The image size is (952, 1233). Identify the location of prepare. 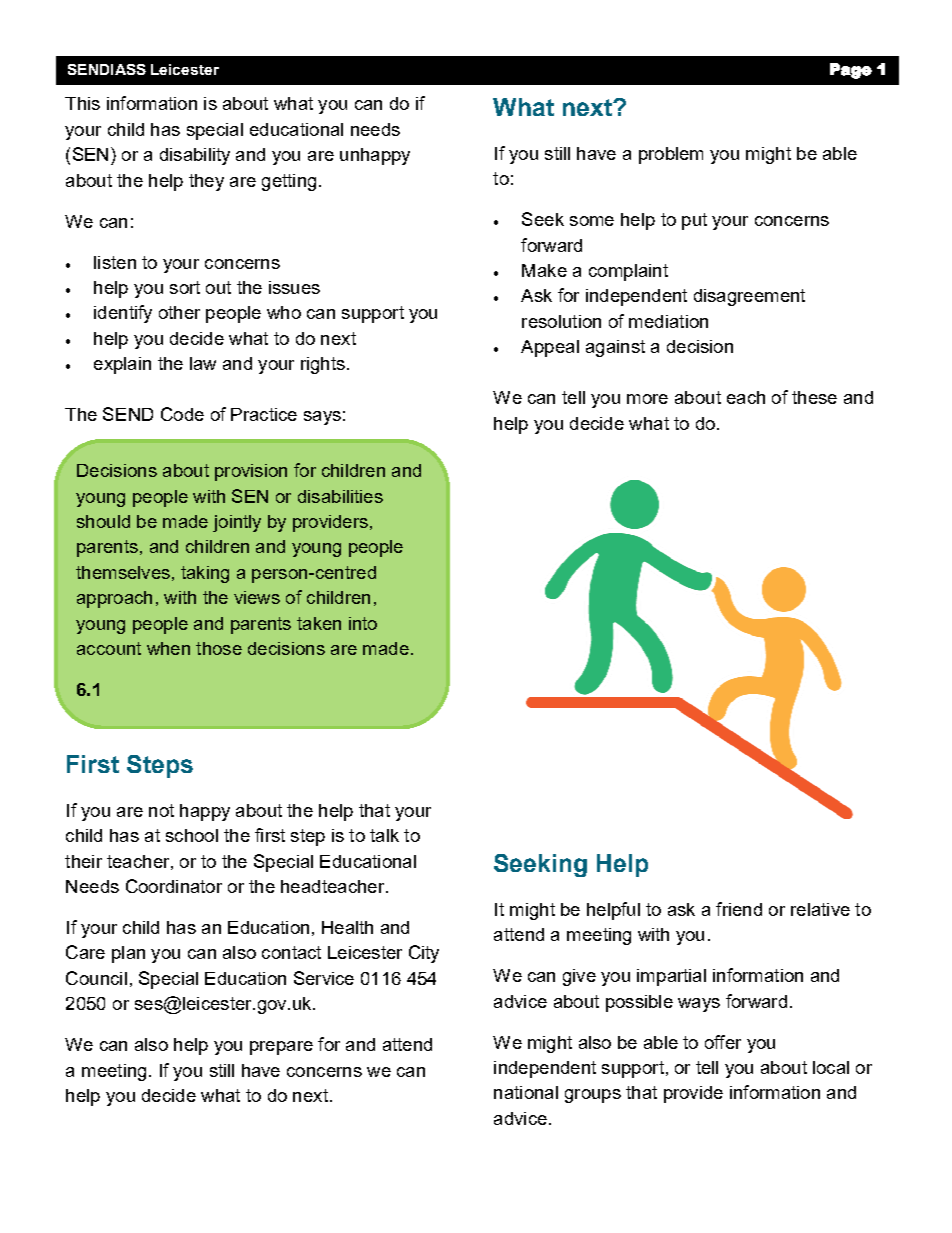
(281, 1048).
